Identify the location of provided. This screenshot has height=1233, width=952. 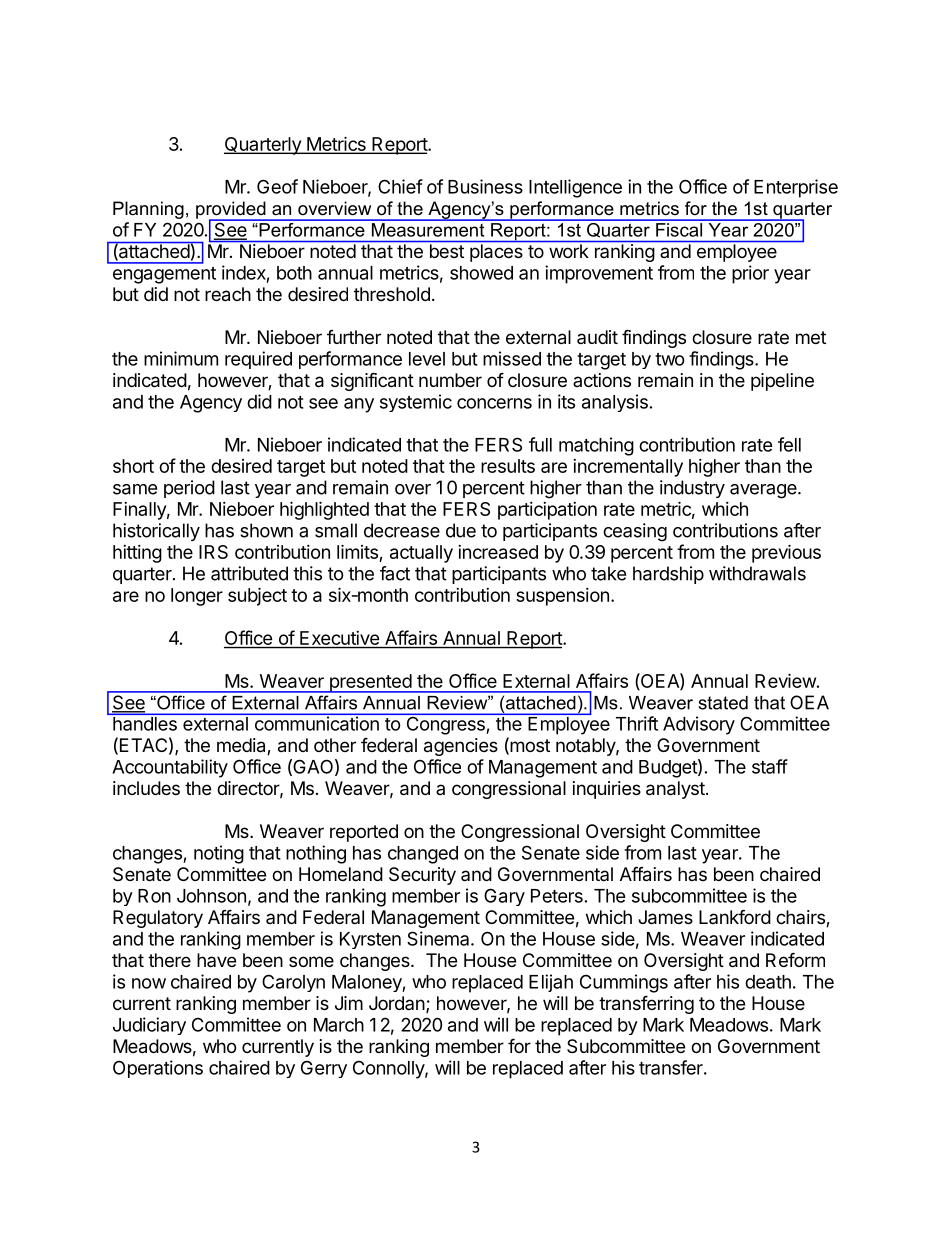
(232, 211).
